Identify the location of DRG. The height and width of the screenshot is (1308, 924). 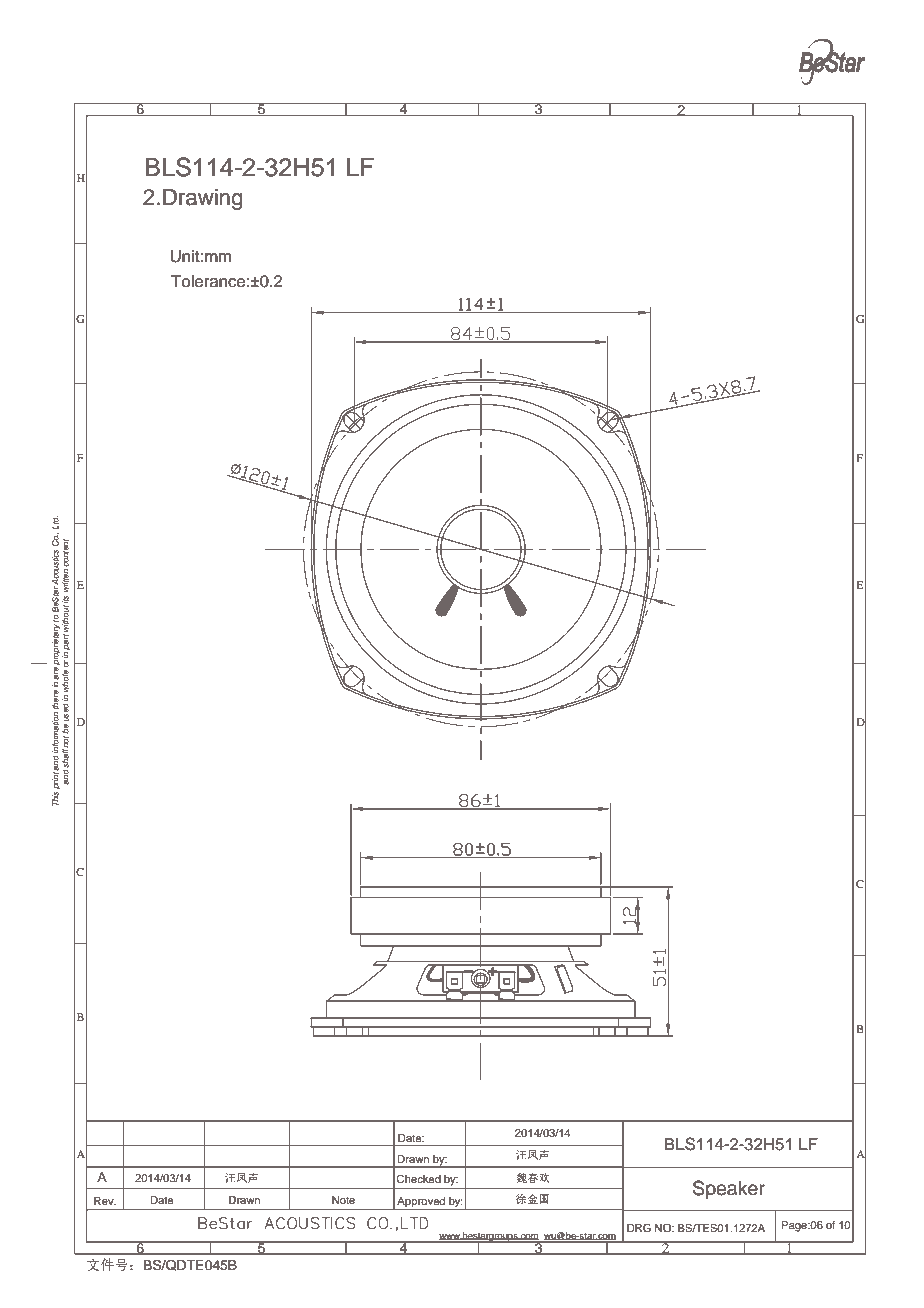
(639, 1228).
